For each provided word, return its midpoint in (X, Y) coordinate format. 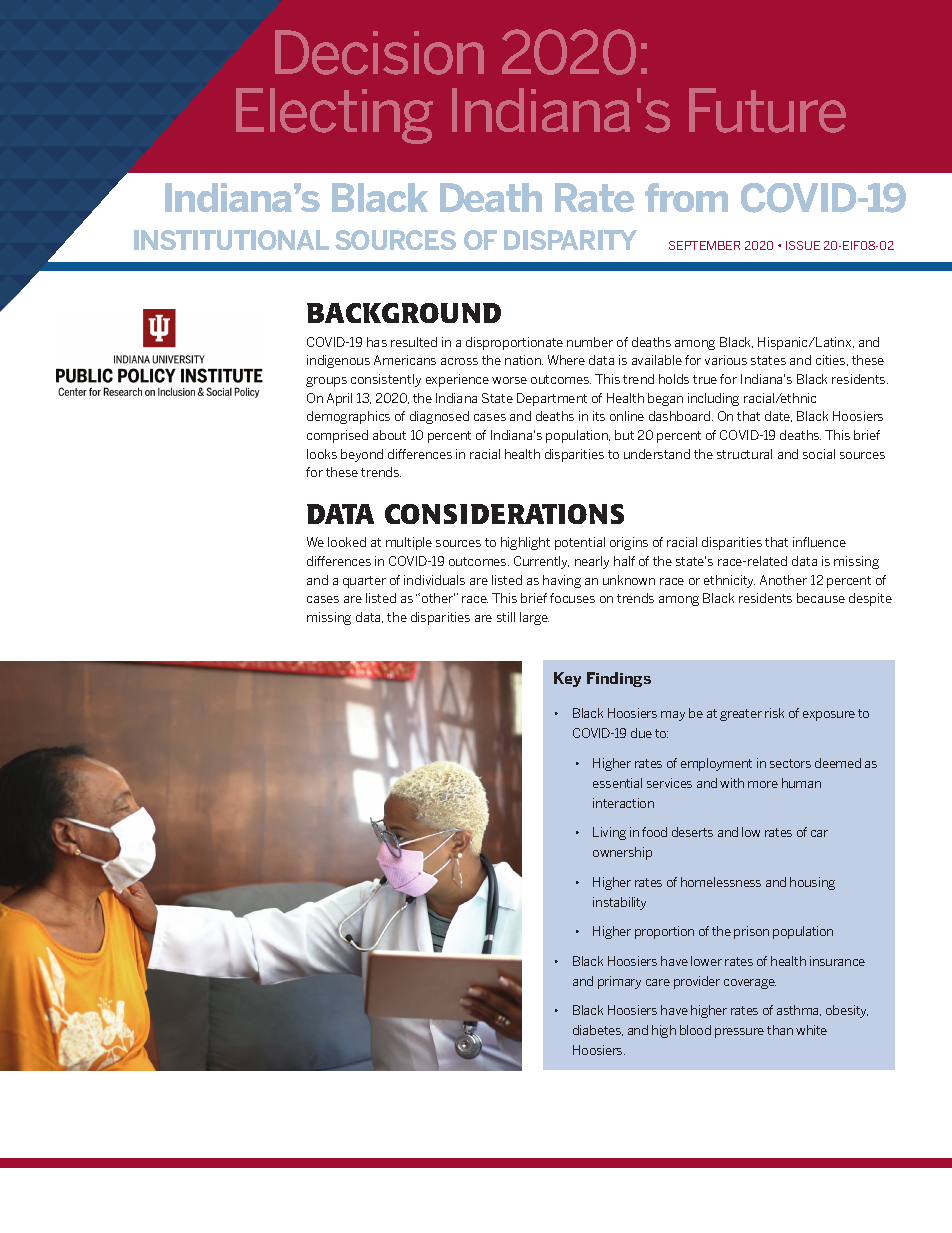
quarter (364, 582)
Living (609, 833)
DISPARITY (570, 240)
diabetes (598, 1030)
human (801, 783)
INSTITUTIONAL (231, 240)
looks (322, 454)
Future (767, 110)
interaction (623, 803)
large (534, 618)
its (599, 416)
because (821, 598)
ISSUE (803, 245)
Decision (379, 52)
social (819, 454)
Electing (334, 116)
